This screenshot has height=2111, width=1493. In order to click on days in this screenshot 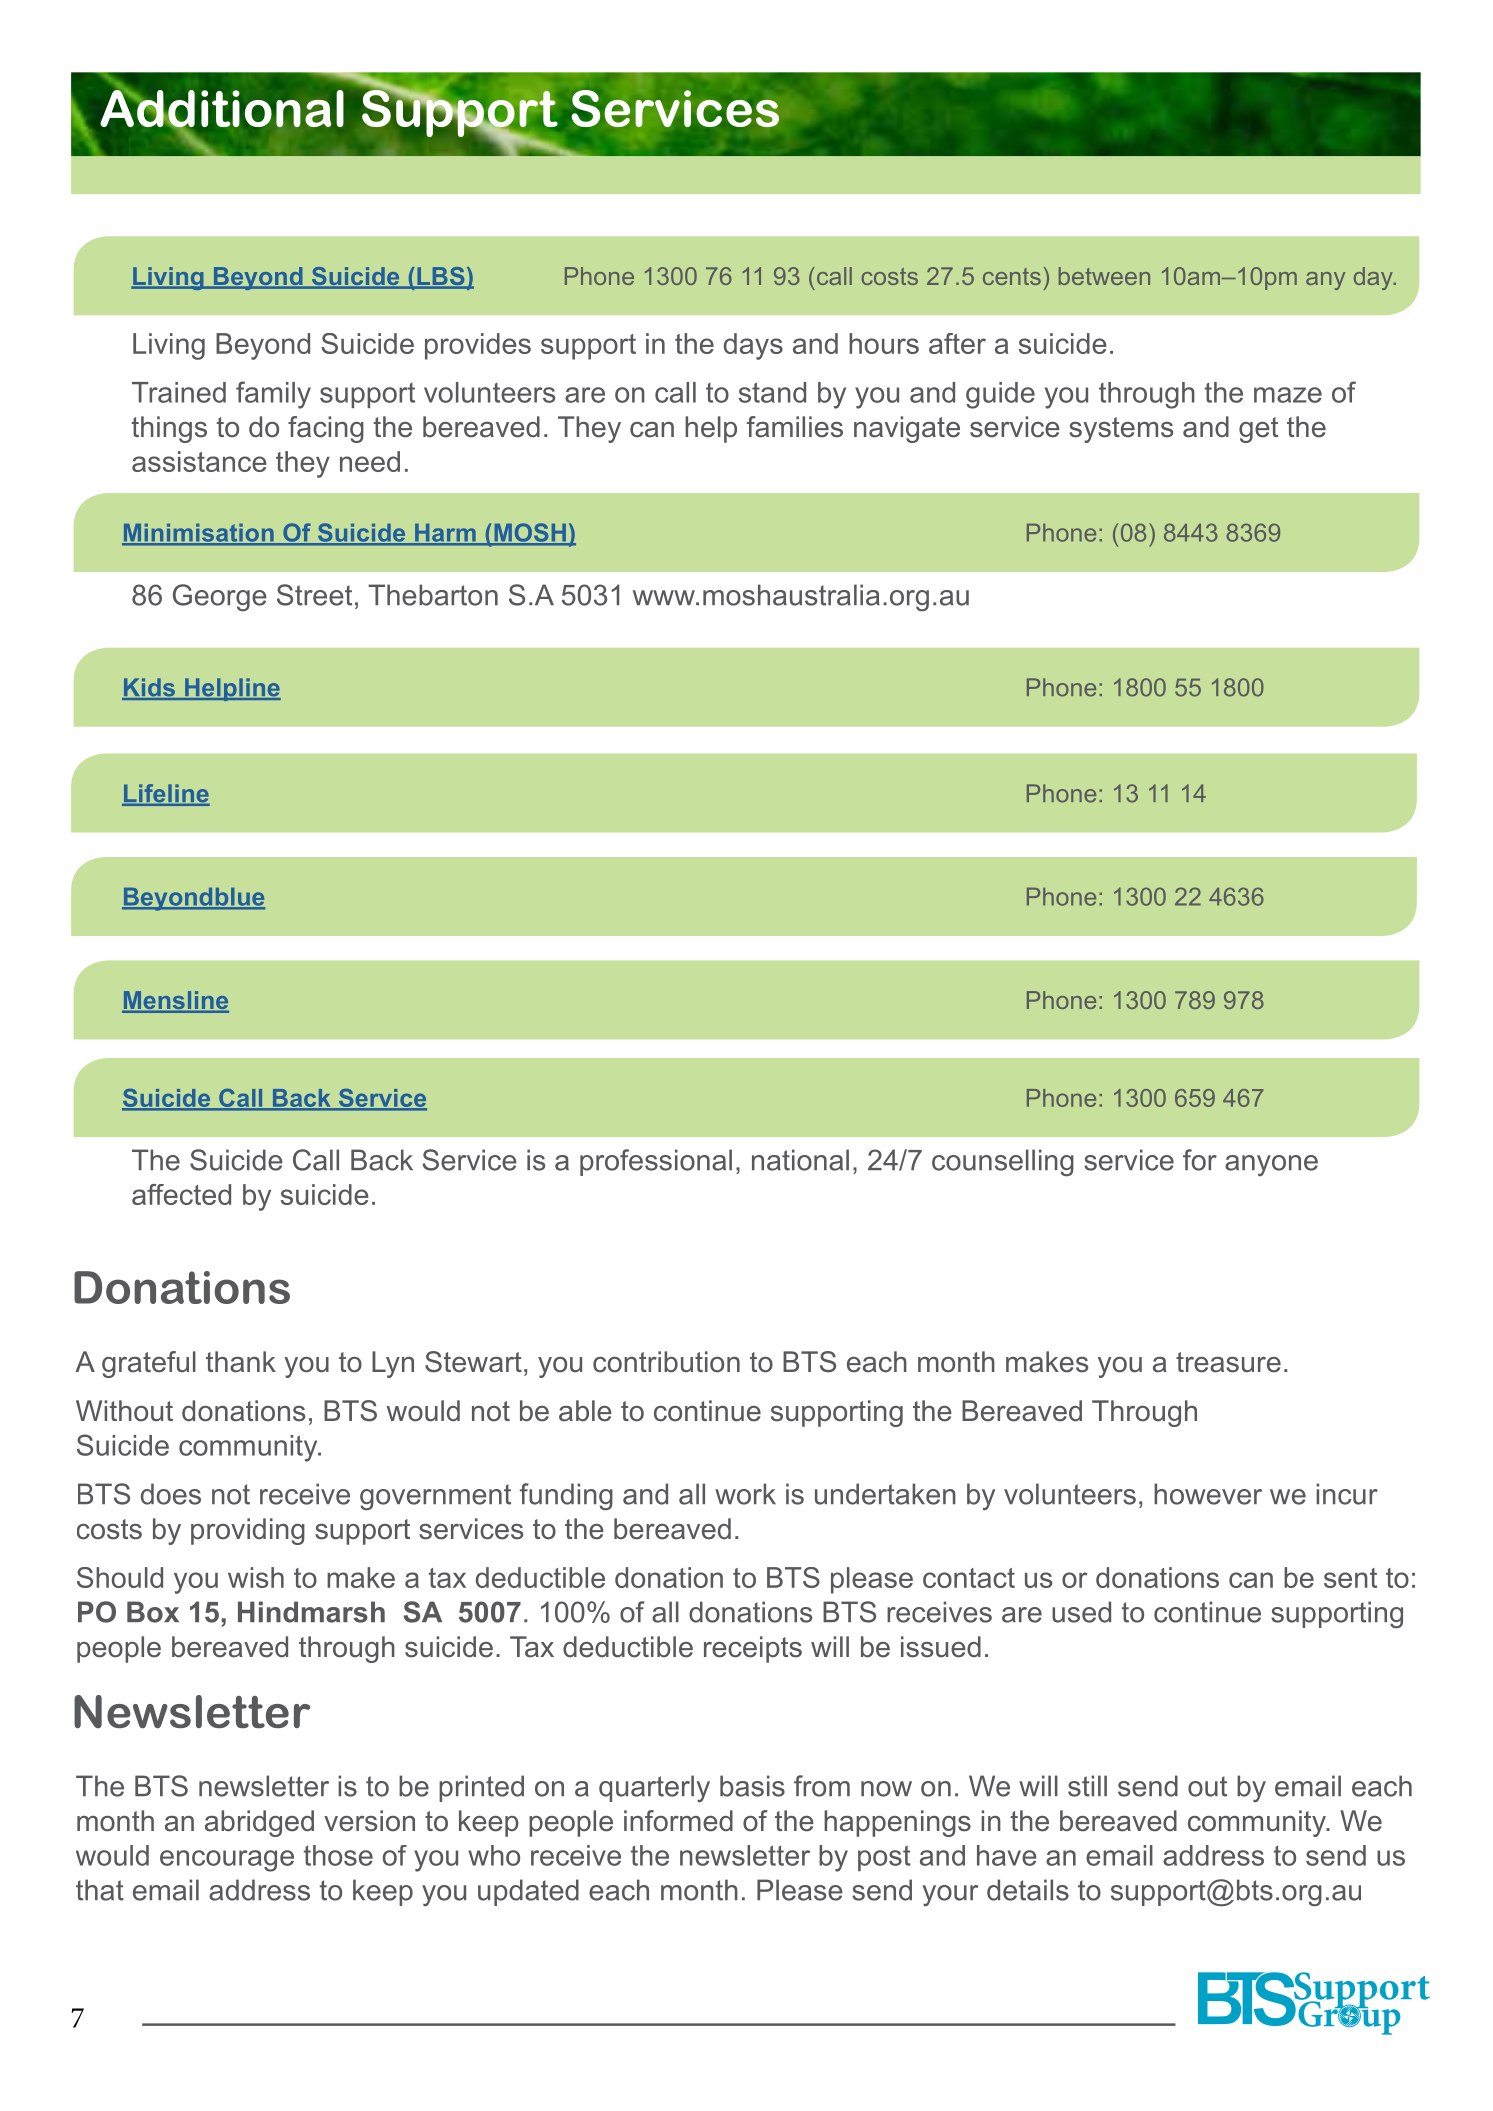, I will do `click(753, 346)`.
